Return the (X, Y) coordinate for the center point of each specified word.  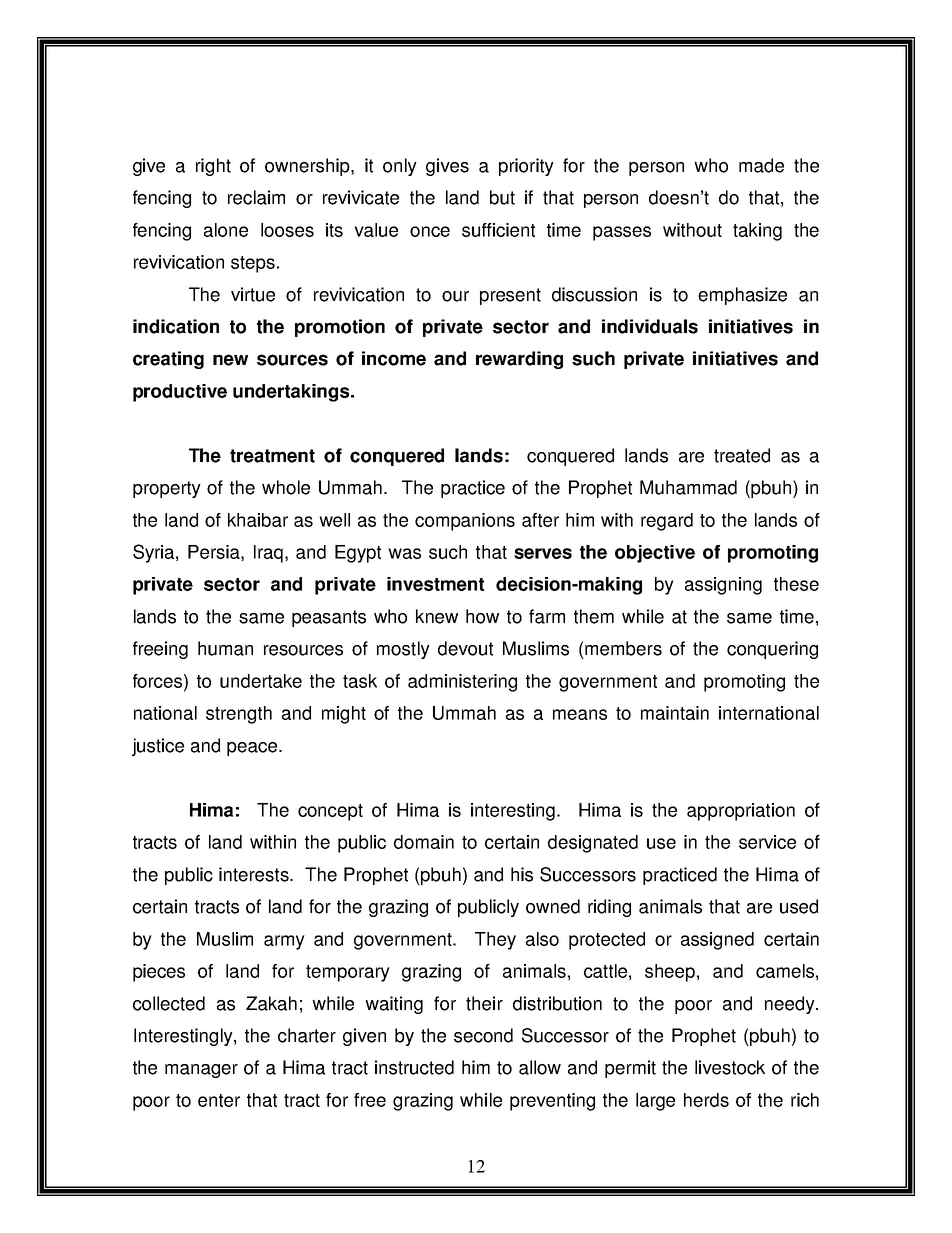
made (761, 165)
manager (201, 1071)
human (225, 648)
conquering (772, 650)
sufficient (498, 230)
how (482, 616)
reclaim (256, 197)
